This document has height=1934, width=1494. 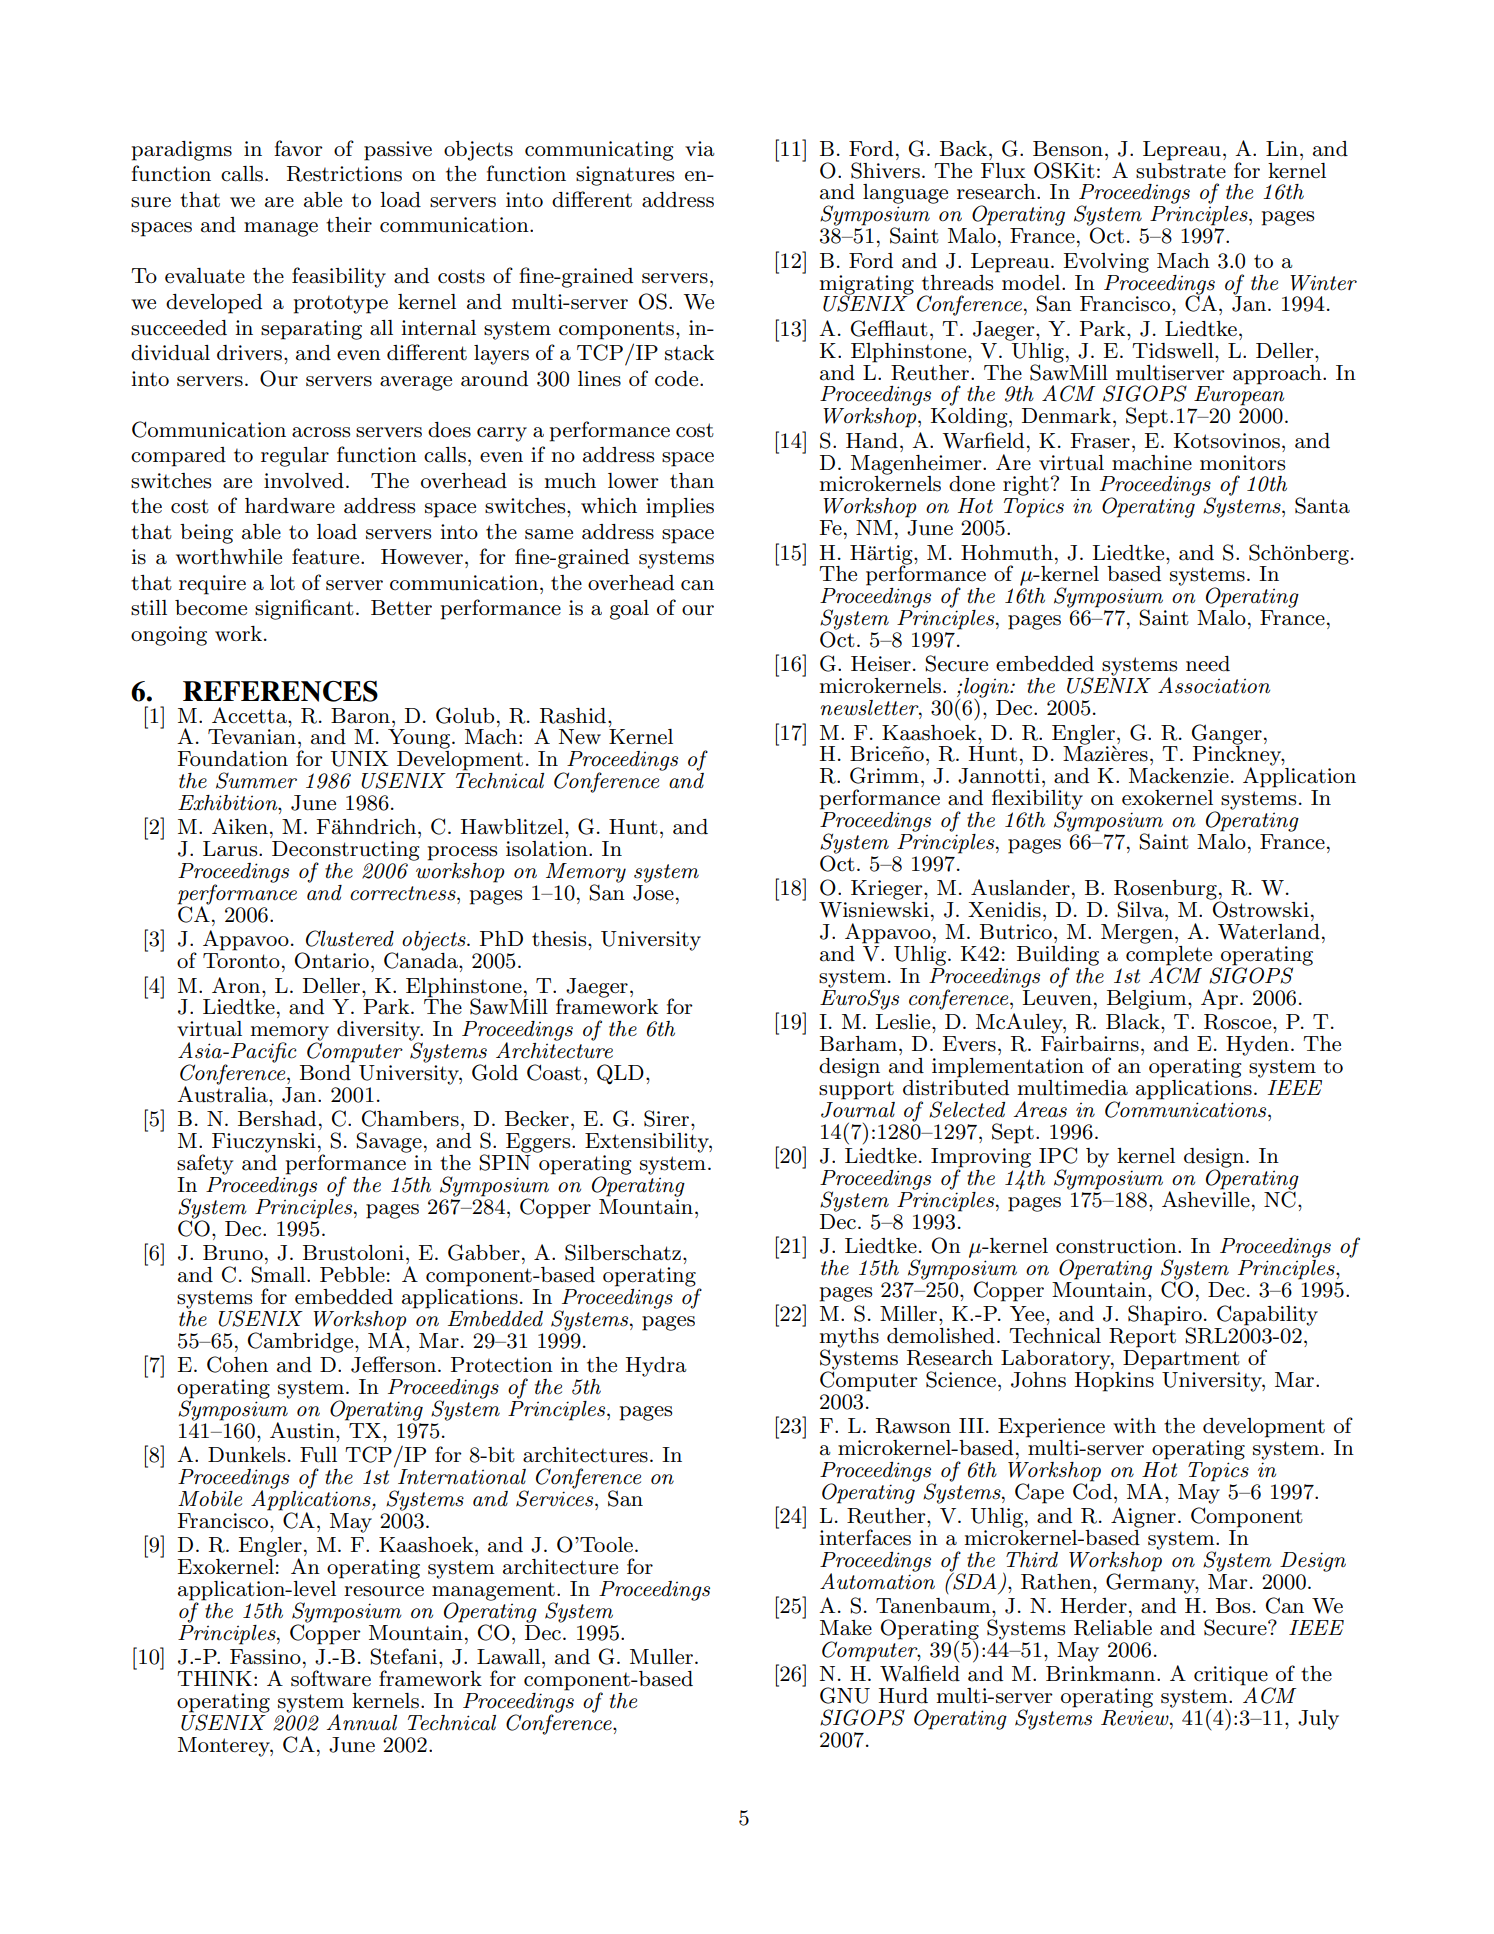 I want to click on software, so click(x=331, y=1678).
